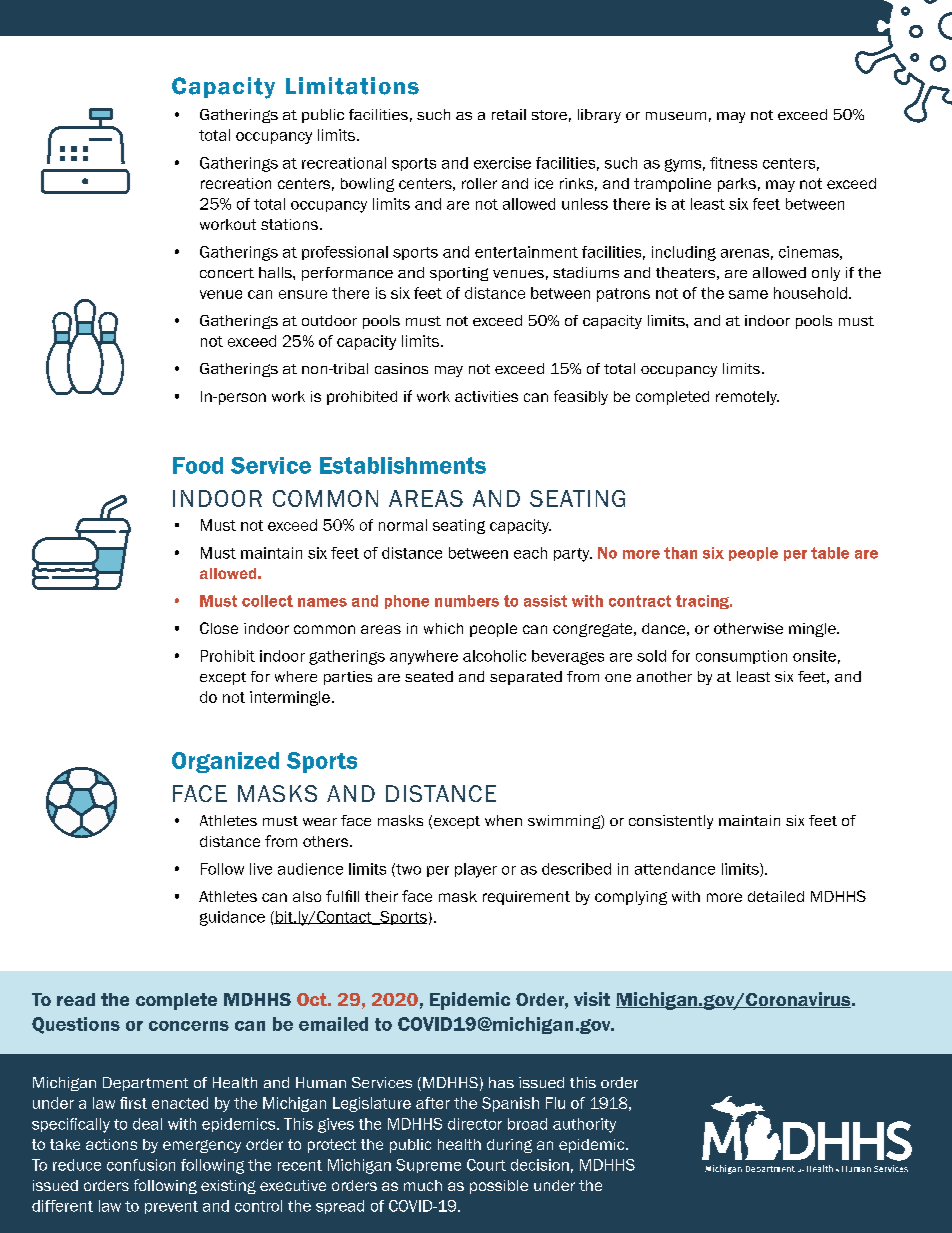 The height and width of the image is (1233, 952). What do you see at coordinates (733, 163) in the image?
I see `fitness` at bounding box center [733, 163].
